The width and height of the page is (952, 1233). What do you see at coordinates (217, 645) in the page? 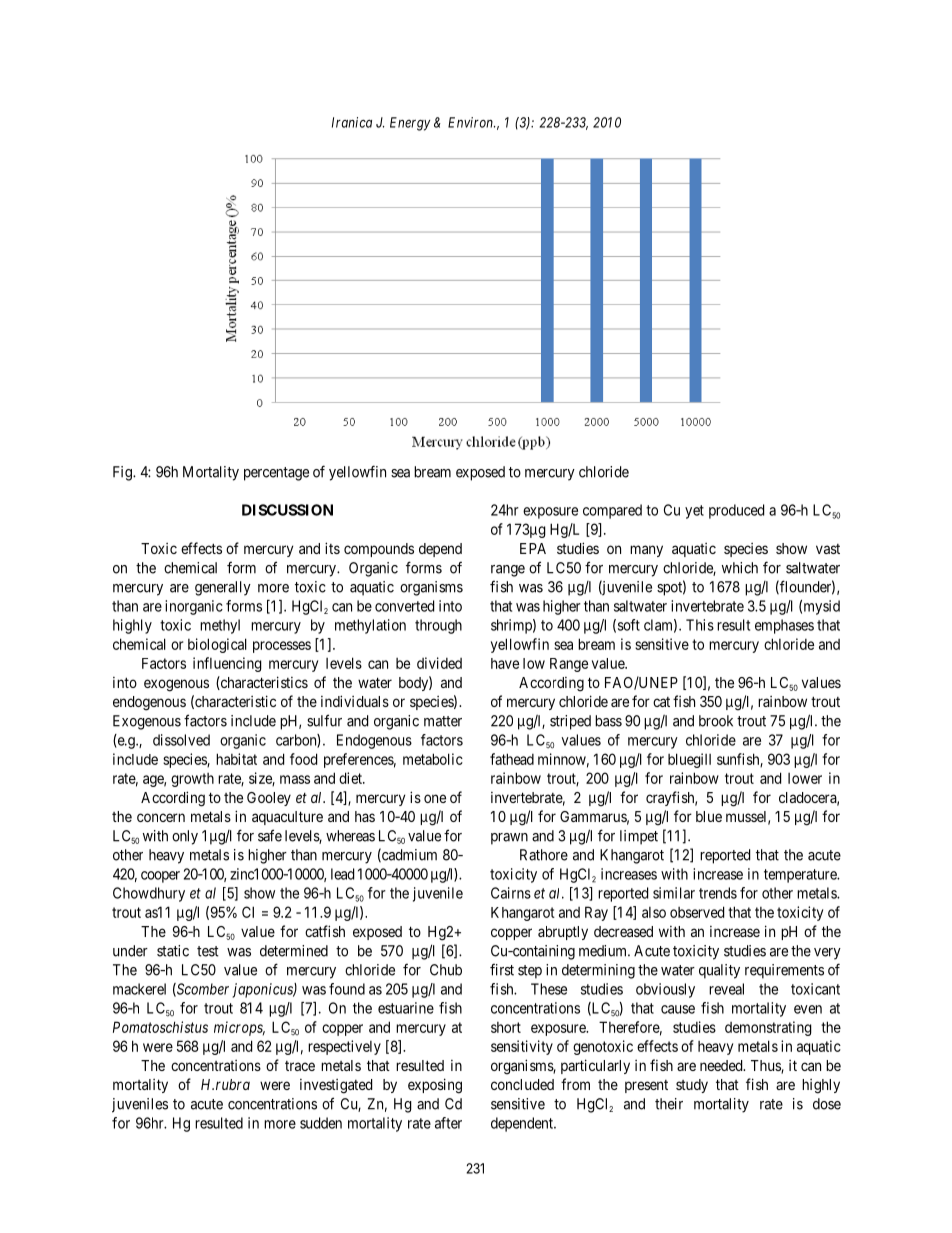
I see `biological` at bounding box center [217, 645].
